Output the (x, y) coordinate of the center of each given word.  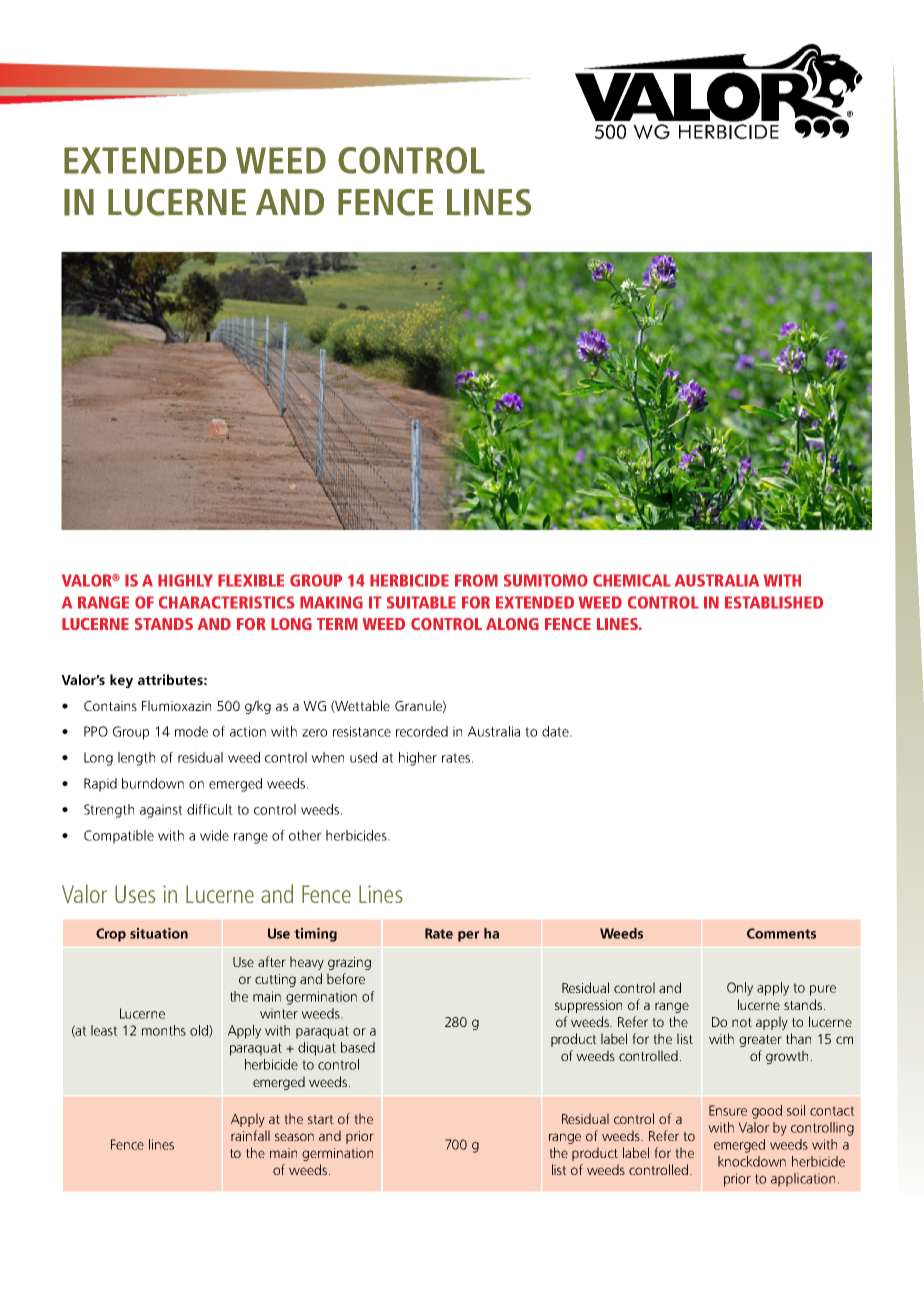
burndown (153, 783)
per (468, 936)
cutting (275, 980)
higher (418, 759)
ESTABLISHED (774, 602)
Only (740, 989)
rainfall (250, 1135)
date (556, 731)
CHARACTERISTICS (227, 602)
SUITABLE (421, 602)
